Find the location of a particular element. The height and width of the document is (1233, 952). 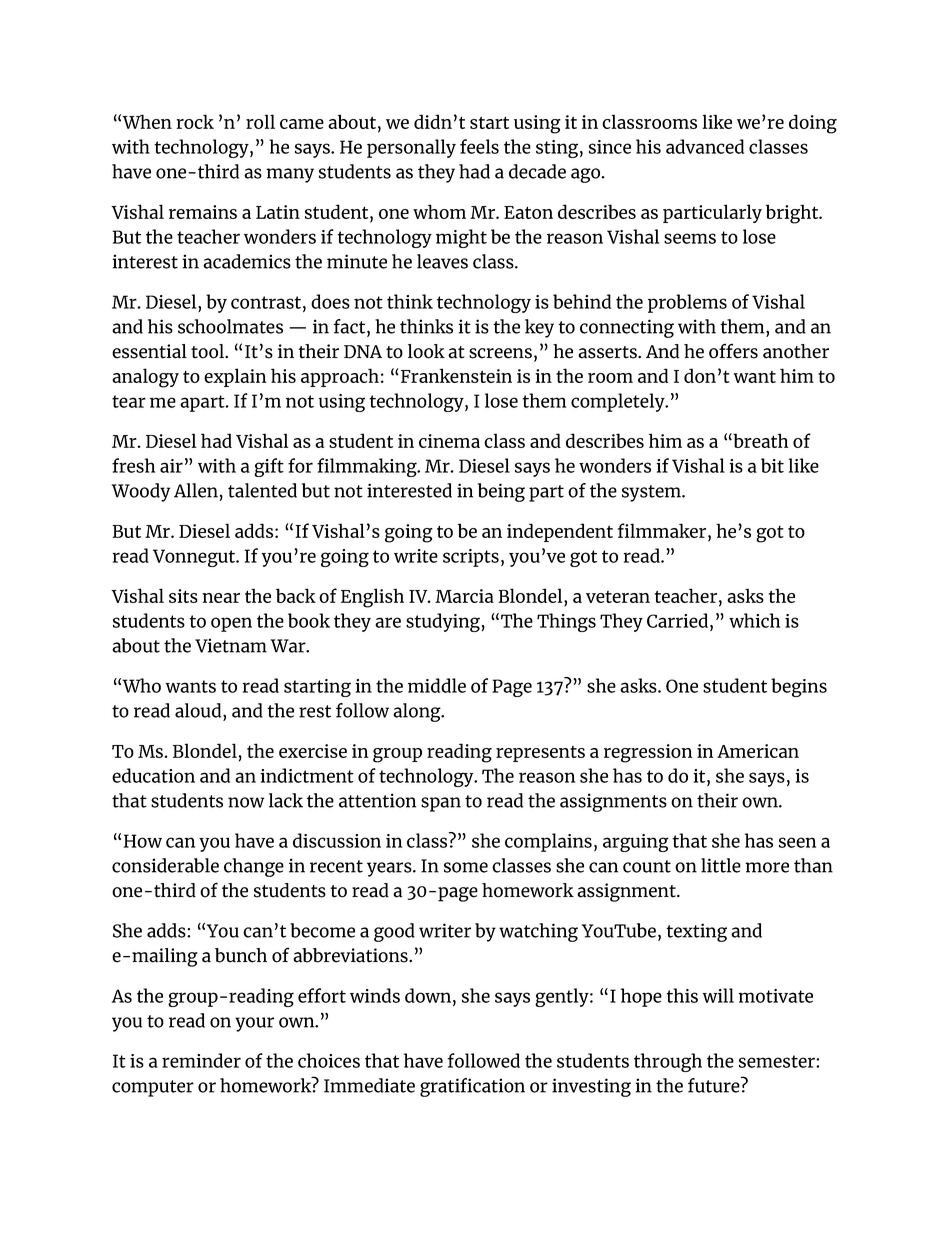

feels is located at coordinates (479, 146).
